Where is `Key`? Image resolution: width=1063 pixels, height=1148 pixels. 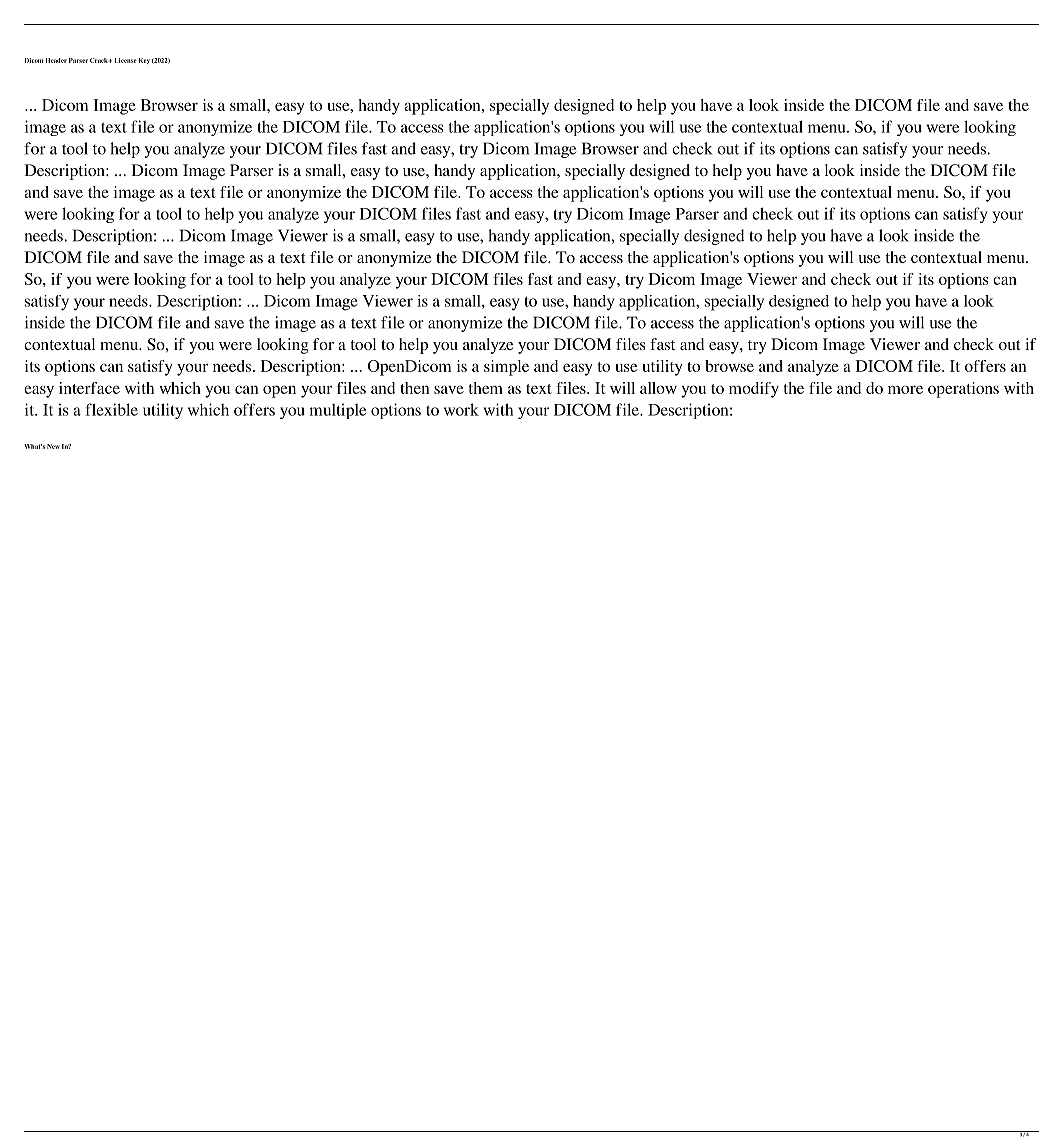 Key is located at coordinates (144, 61).
